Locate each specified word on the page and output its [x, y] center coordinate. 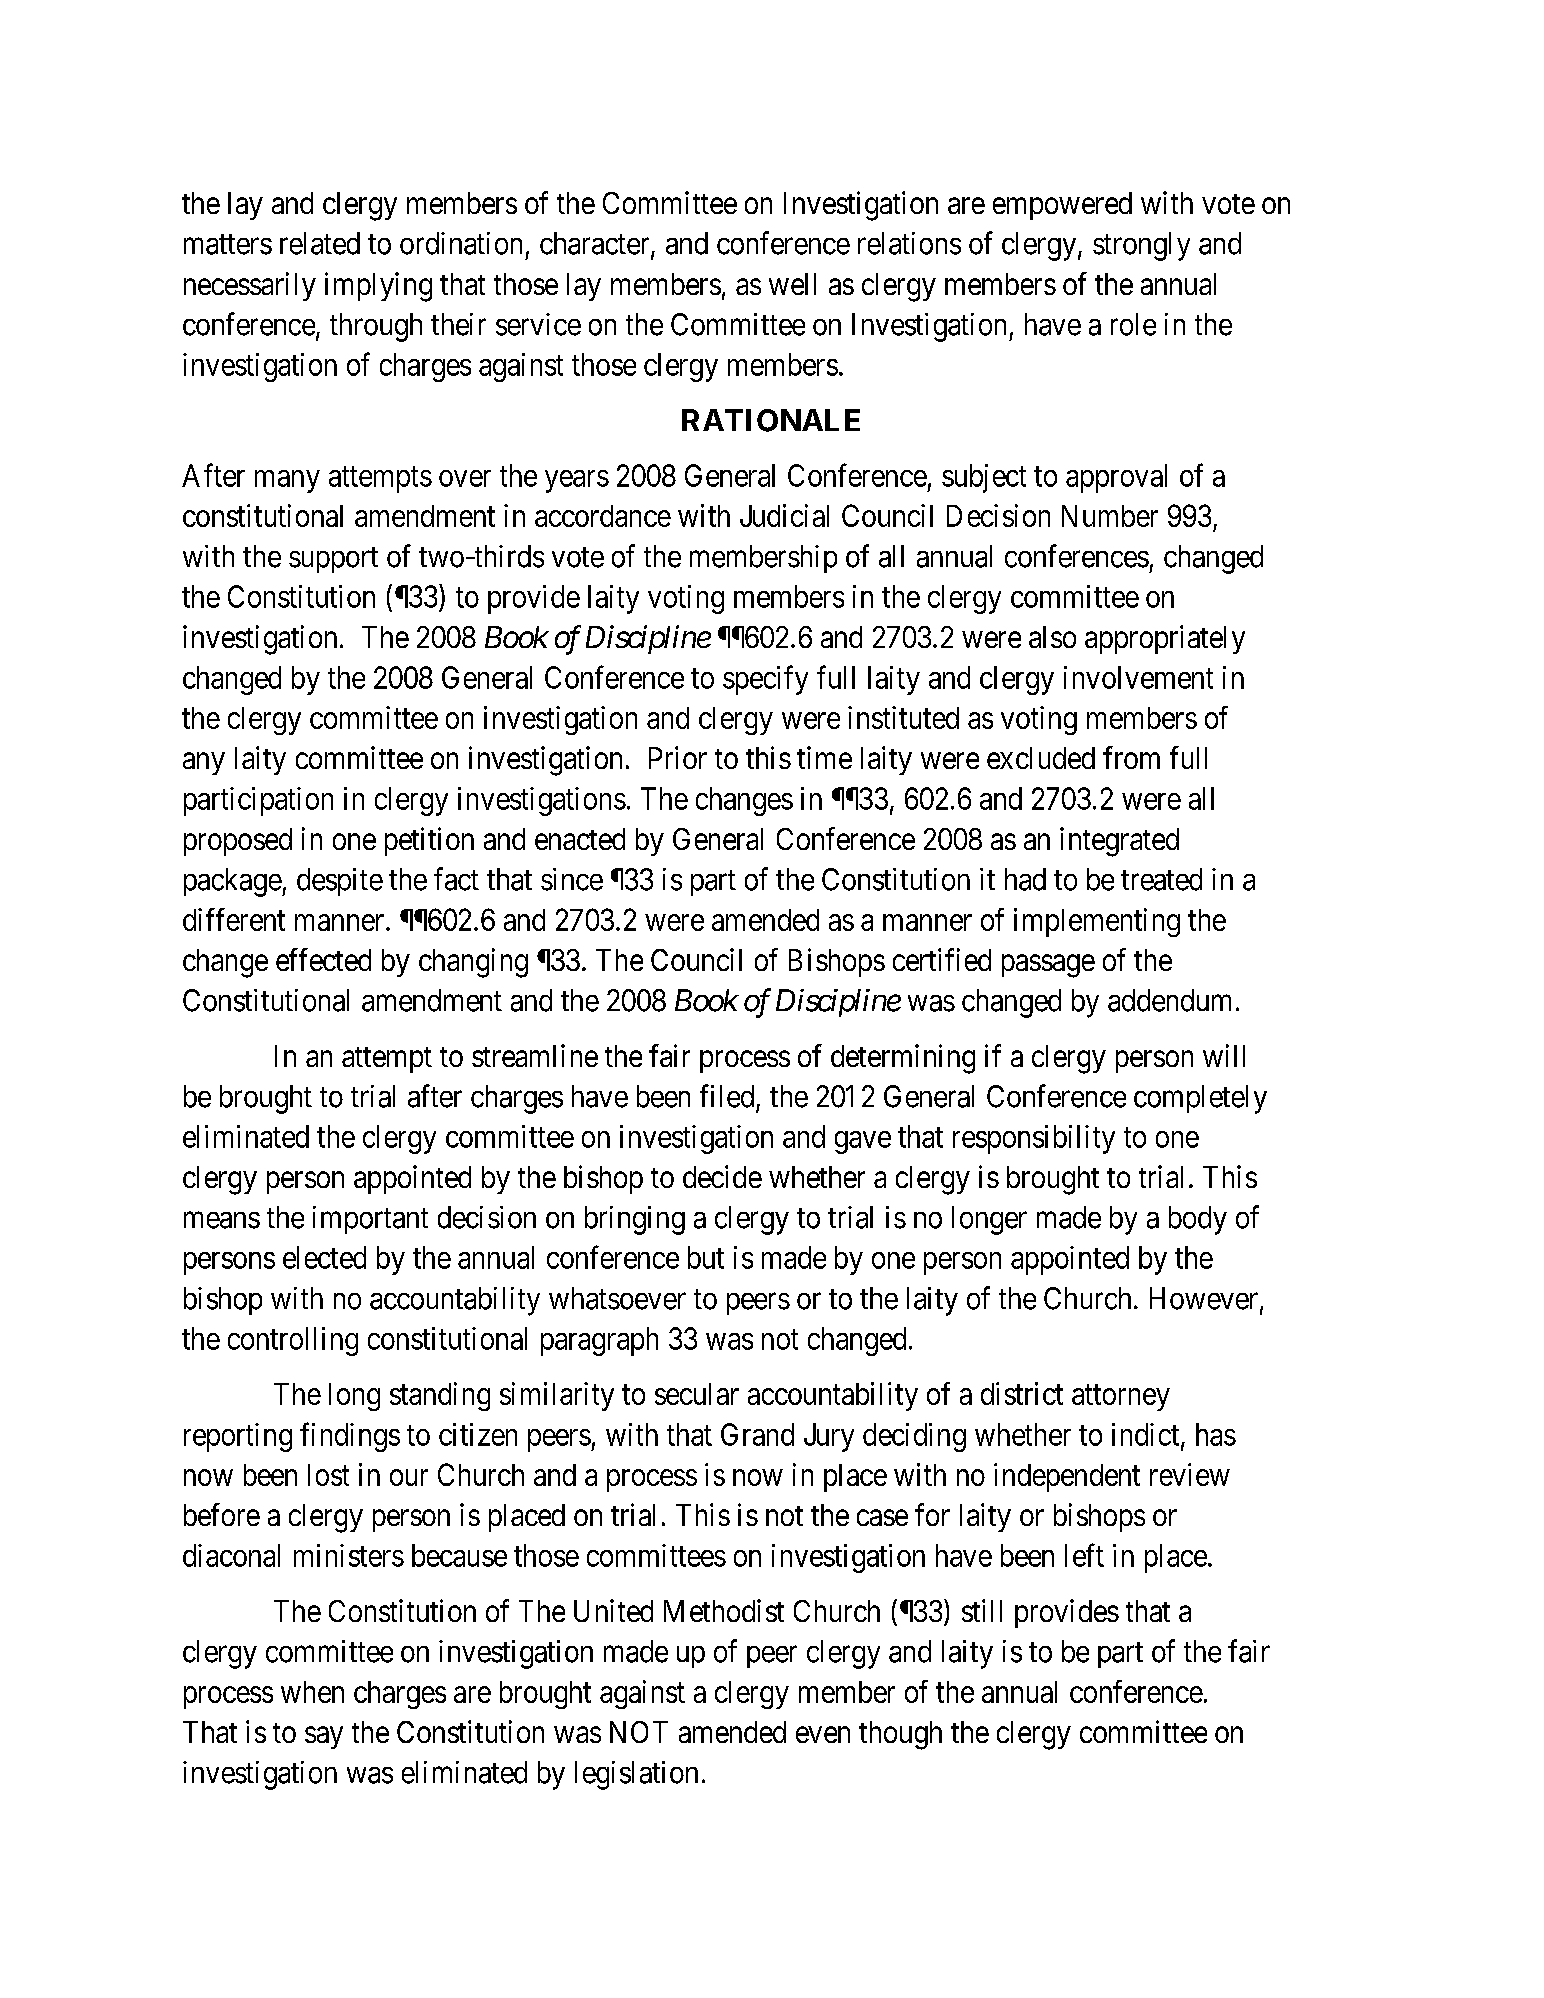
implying [378, 287]
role [1133, 324]
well [792, 284]
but [706, 1257]
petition [429, 841]
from [1131, 757]
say [324, 1738]
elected [324, 1257]
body [1198, 1220]
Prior [678, 757]
